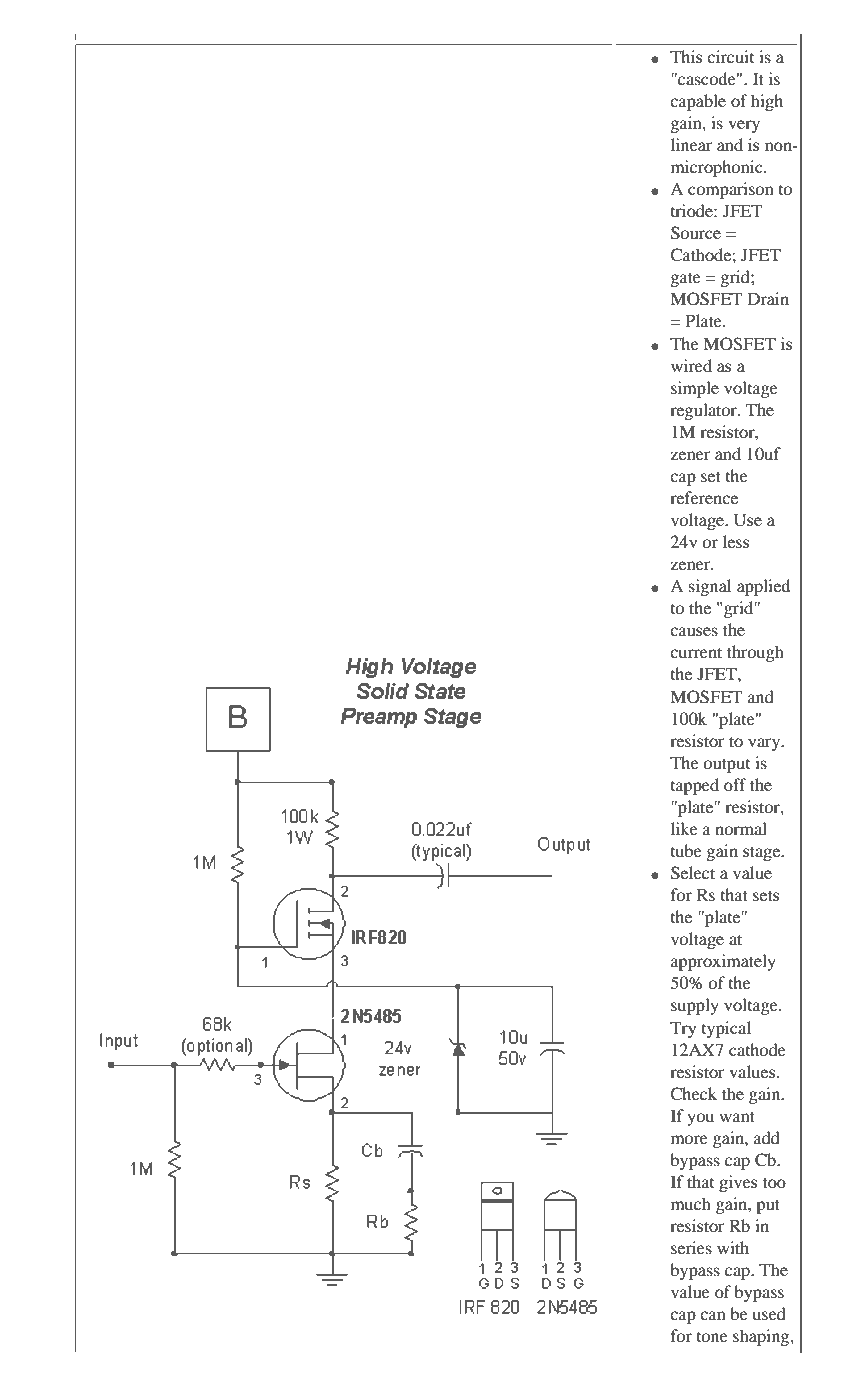 This screenshot has width=849, height=1400. I want to click on with, so click(733, 1247).
